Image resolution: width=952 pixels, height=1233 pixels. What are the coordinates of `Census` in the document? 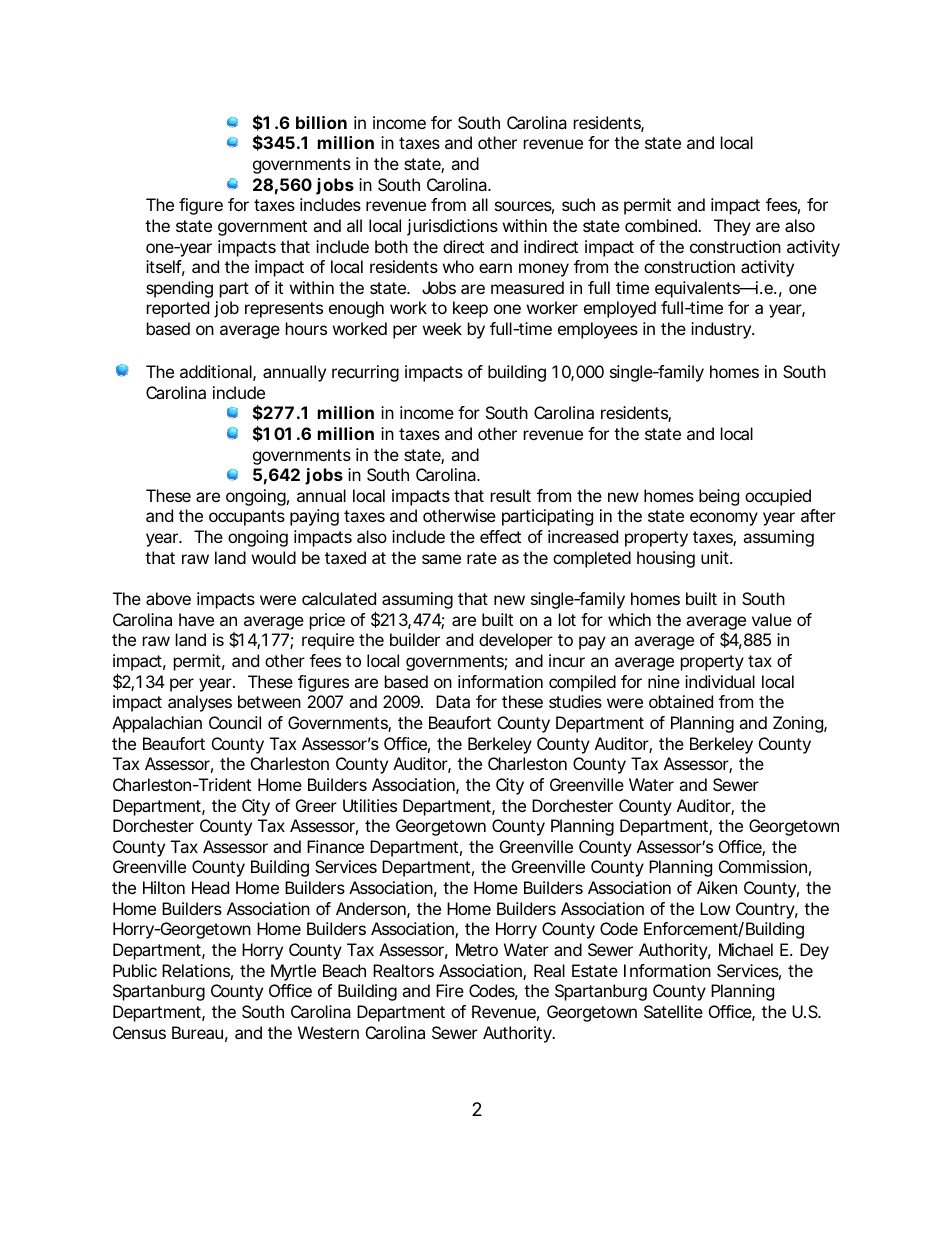 It's located at (139, 1032).
